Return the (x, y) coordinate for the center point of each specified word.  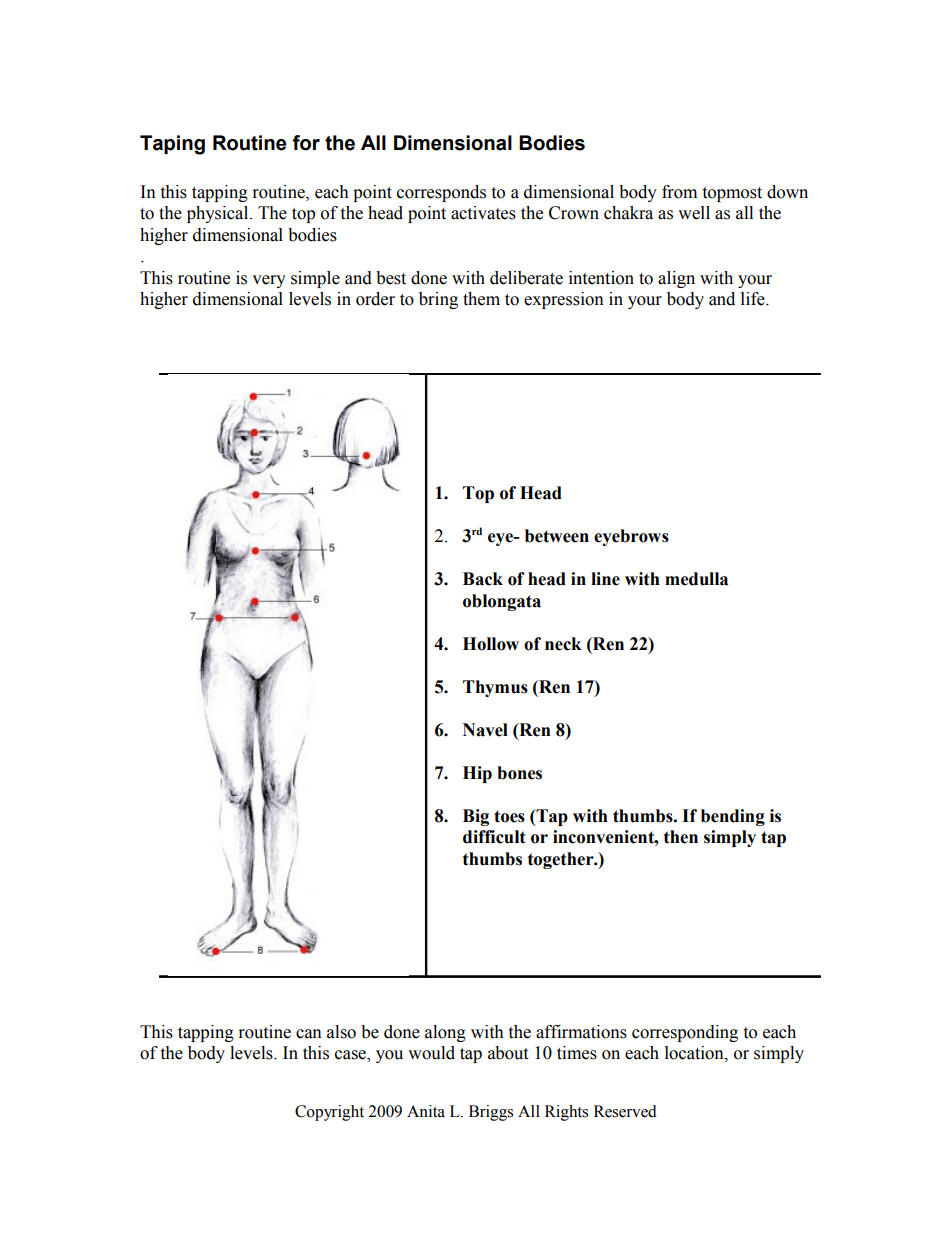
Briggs (491, 1113)
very (269, 281)
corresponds (441, 193)
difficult (494, 837)
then (681, 837)
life (754, 299)
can (309, 1034)
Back (483, 579)
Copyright (329, 1113)
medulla (696, 579)
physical (219, 214)
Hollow (491, 644)
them (481, 299)
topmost (732, 194)
